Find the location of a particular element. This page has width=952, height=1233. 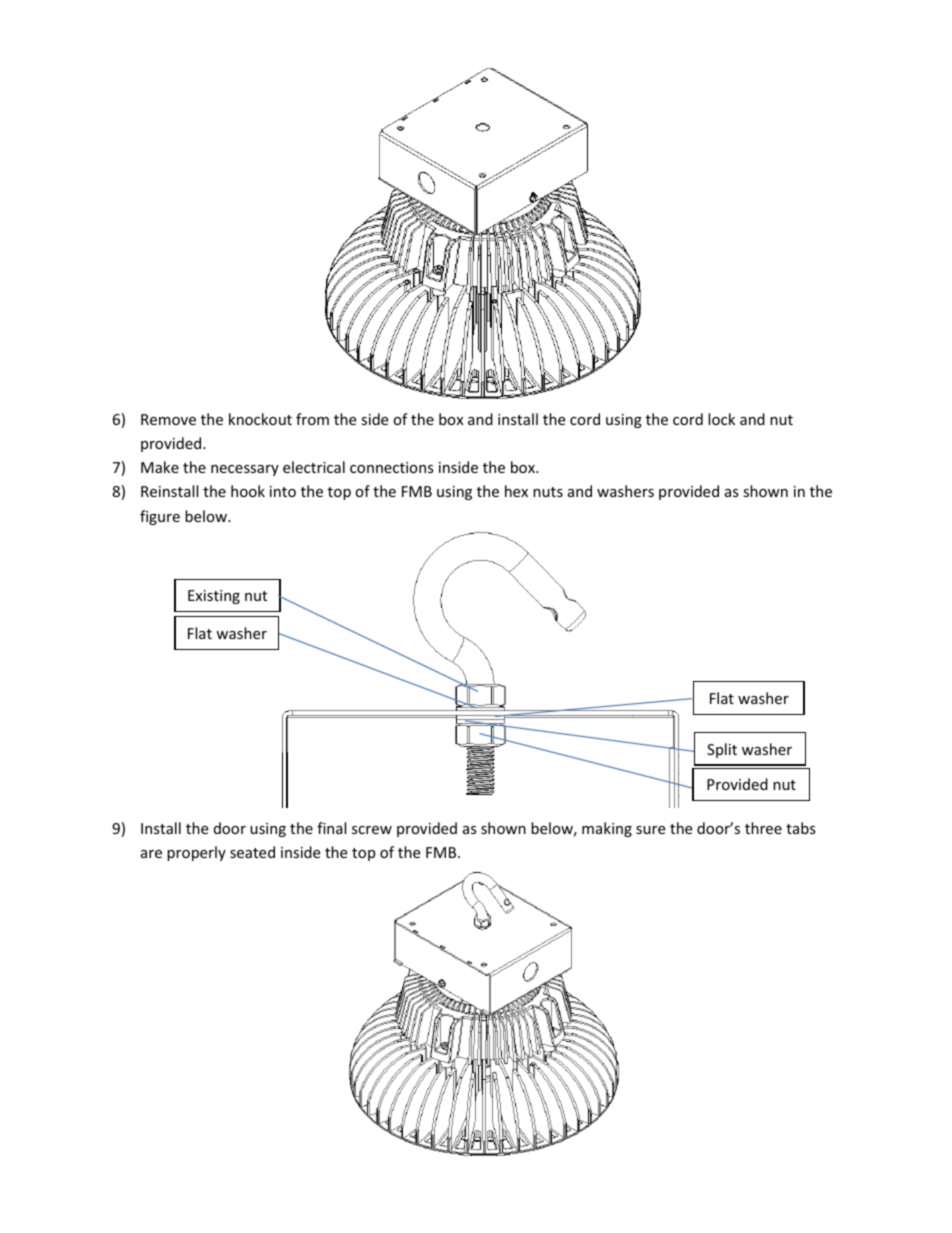

lock is located at coordinates (721, 419).
